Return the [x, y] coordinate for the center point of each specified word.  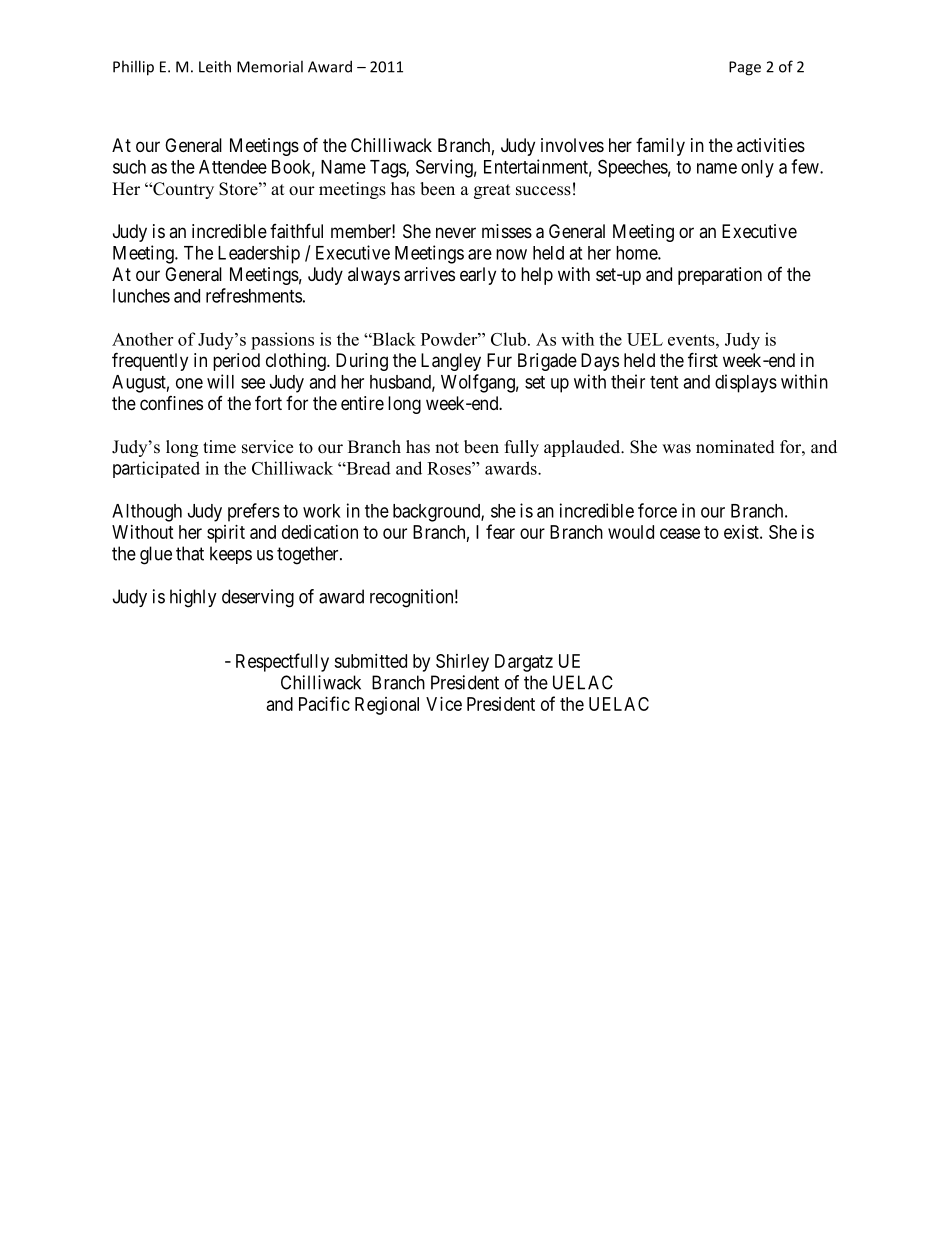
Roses [450, 468]
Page [745, 68]
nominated [735, 447]
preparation [720, 276]
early [478, 276]
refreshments [254, 295]
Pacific [324, 703]
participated [156, 469]
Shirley [462, 663]
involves [572, 145]
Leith [215, 66]
